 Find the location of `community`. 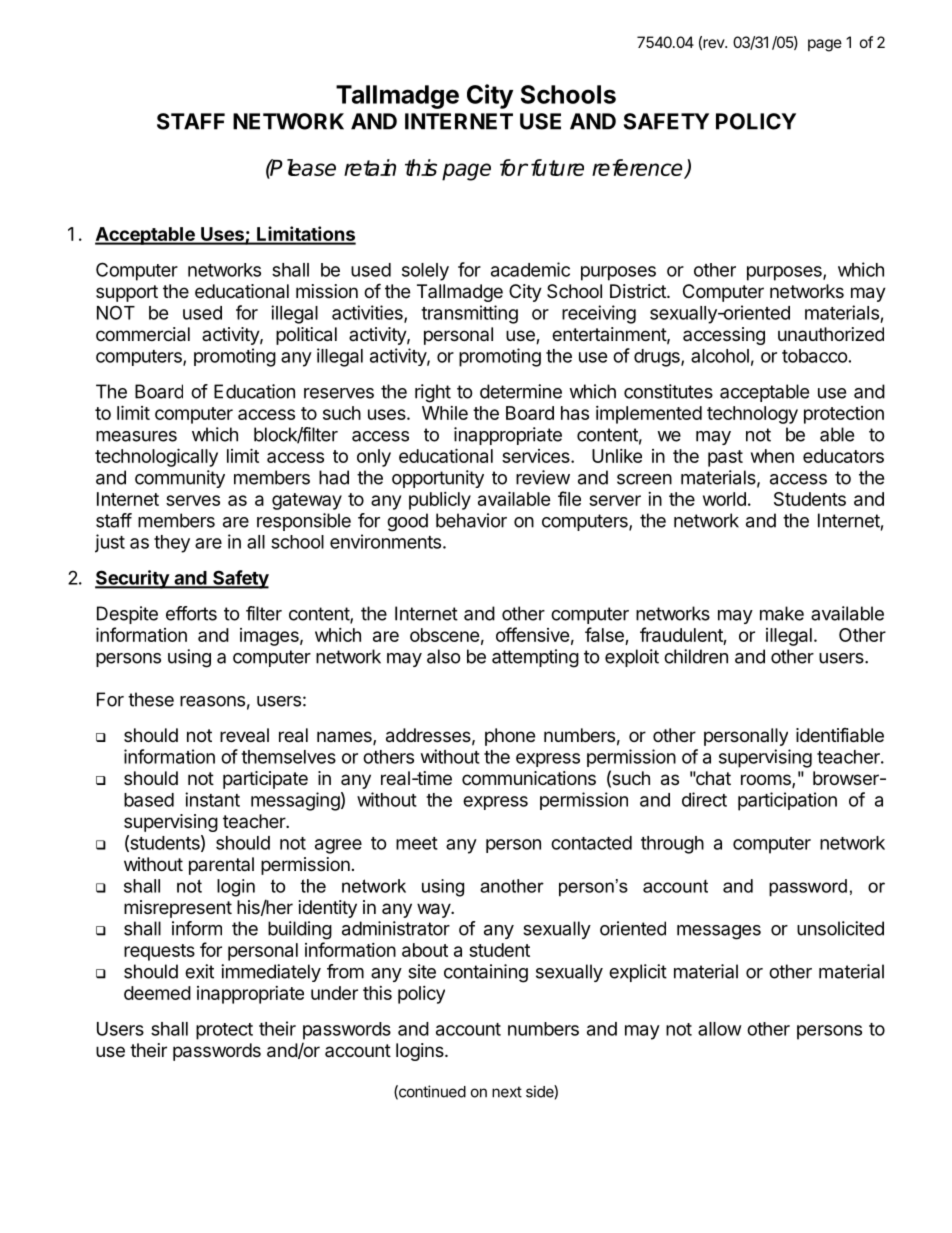

community is located at coordinates (180, 479).
